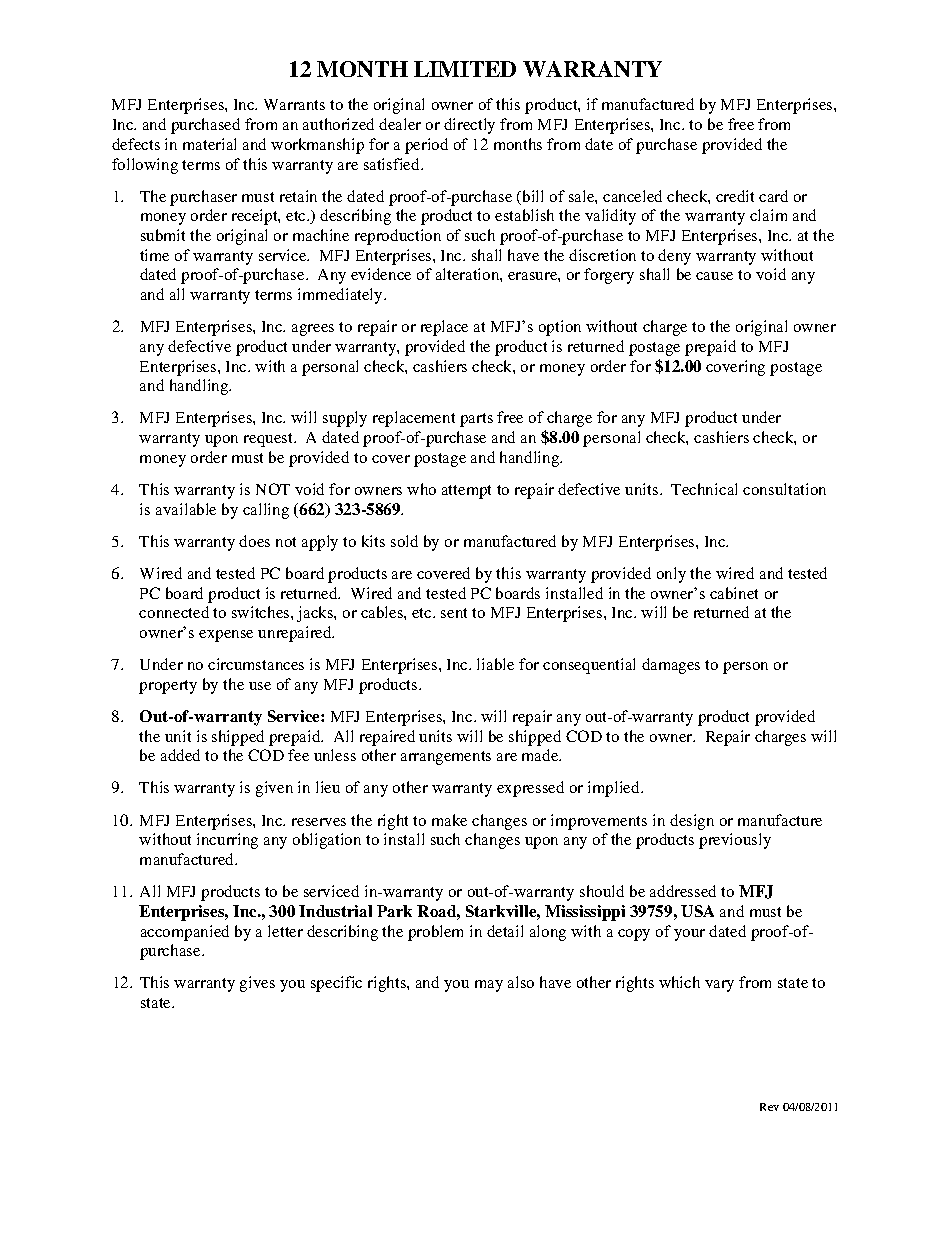 This screenshot has width=952, height=1233. What do you see at coordinates (270, 440) in the screenshot?
I see `request` at bounding box center [270, 440].
